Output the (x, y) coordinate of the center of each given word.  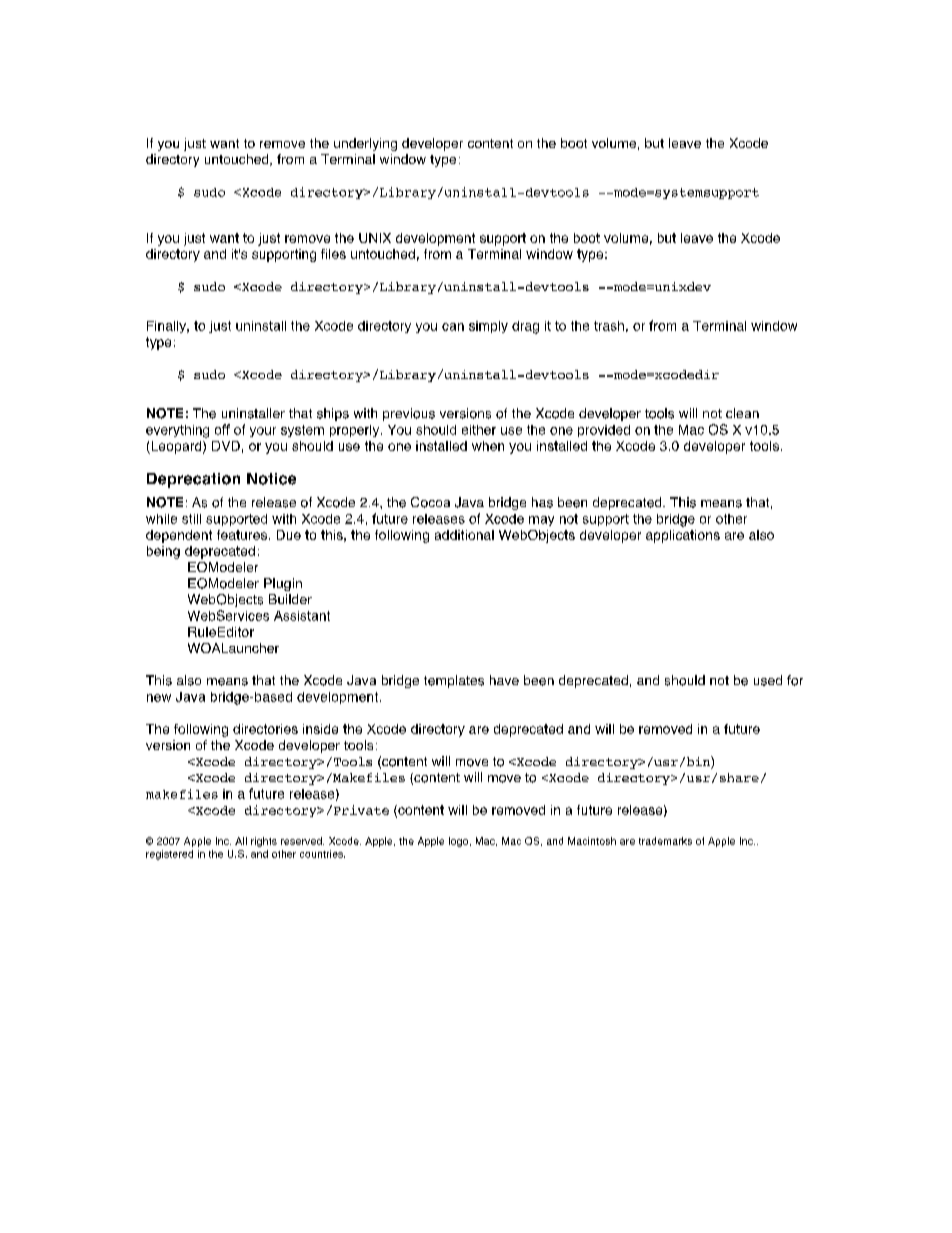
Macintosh (592, 841)
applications (683, 536)
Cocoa (430, 502)
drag (525, 327)
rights (264, 842)
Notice (271, 479)
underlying (365, 144)
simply (488, 327)
